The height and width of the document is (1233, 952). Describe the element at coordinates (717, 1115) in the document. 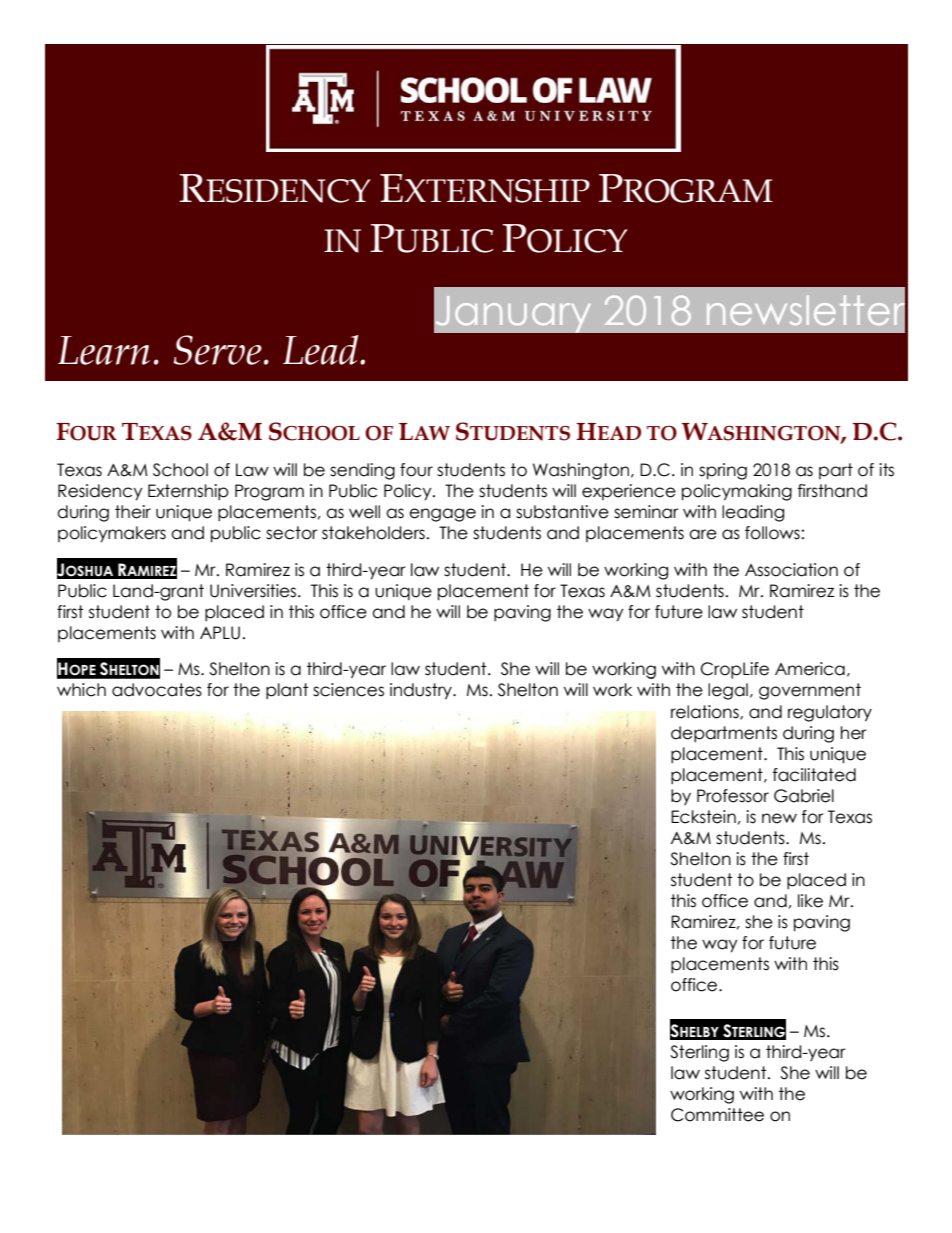

I see `Committee` at that location.
